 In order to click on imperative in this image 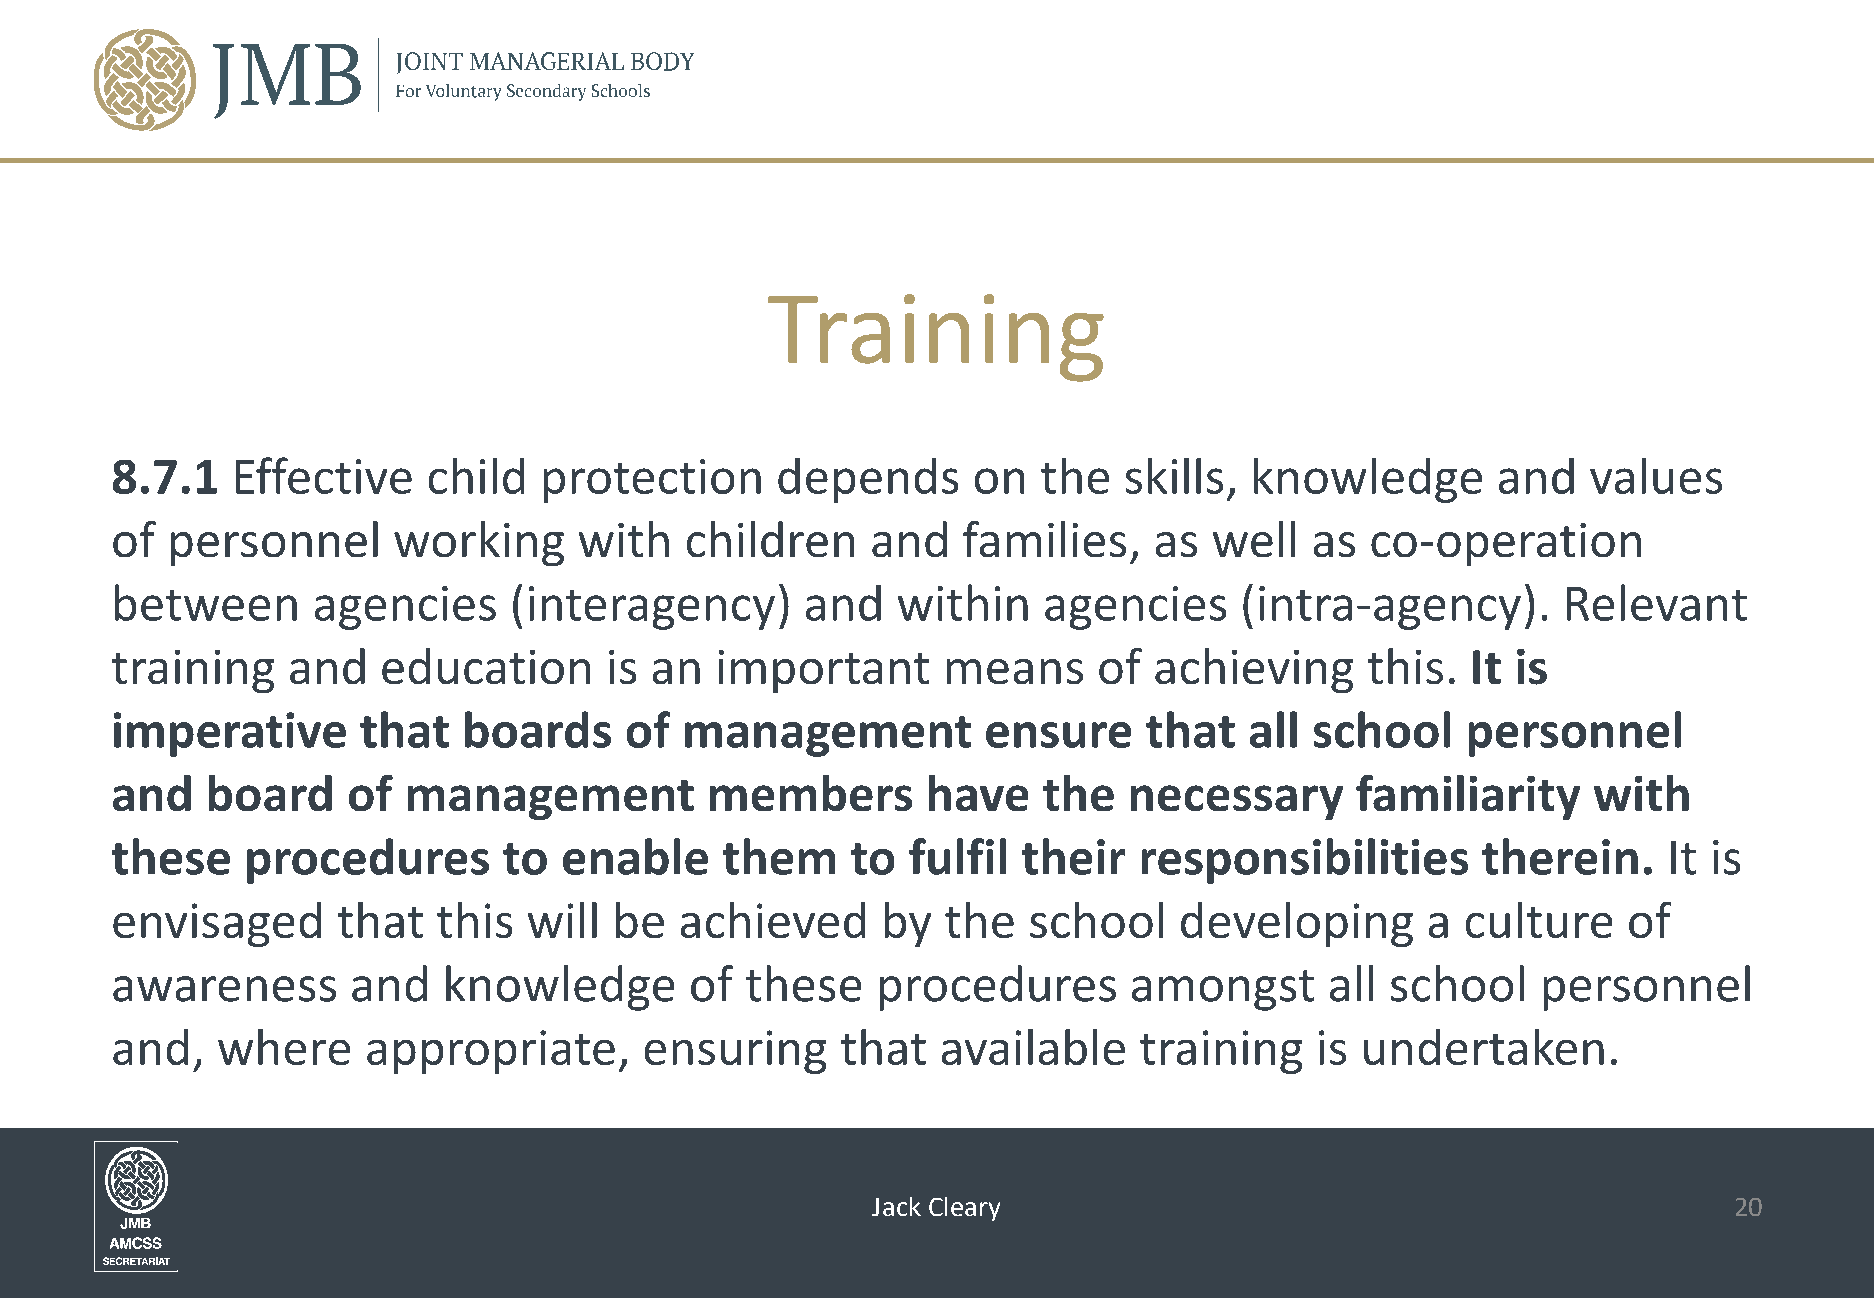, I will do `click(230, 734)`.
